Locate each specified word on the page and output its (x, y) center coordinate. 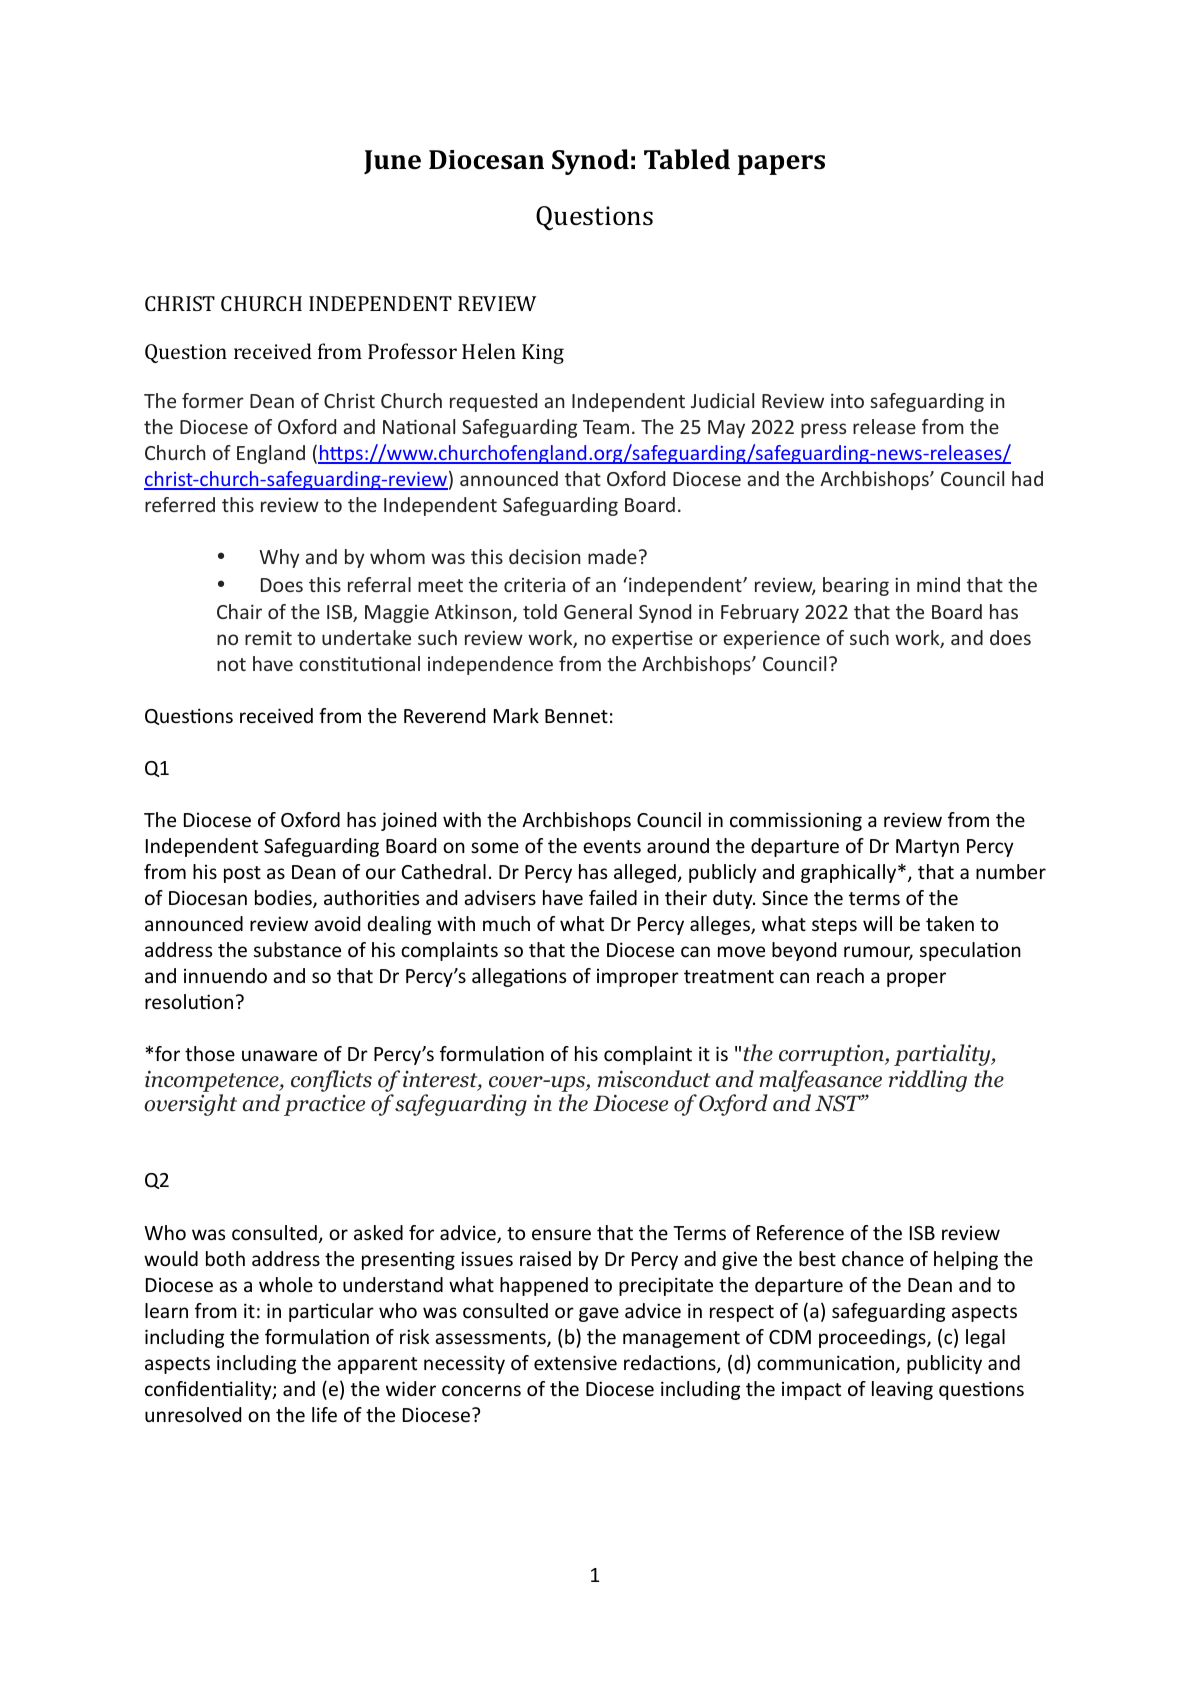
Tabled (687, 159)
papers (781, 165)
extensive (575, 1362)
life (324, 1414)
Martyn (927, 848)
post (242, 874)
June (392, 162)
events (612, 846)
